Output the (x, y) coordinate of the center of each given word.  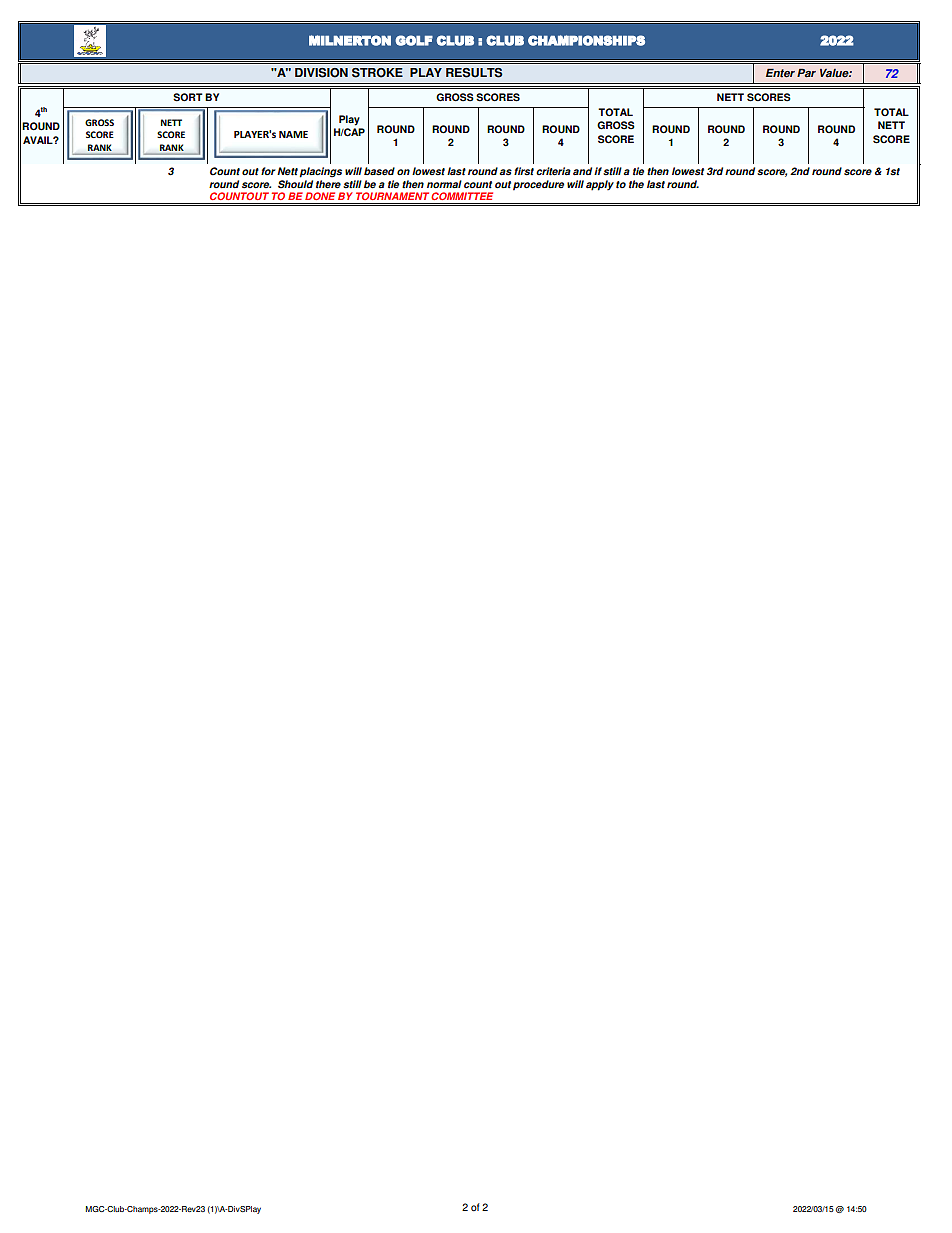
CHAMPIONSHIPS (586, 40)
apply (600, 185)
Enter (780, 73)
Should (295, 184)
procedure (538, 185)
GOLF (414, 40)
